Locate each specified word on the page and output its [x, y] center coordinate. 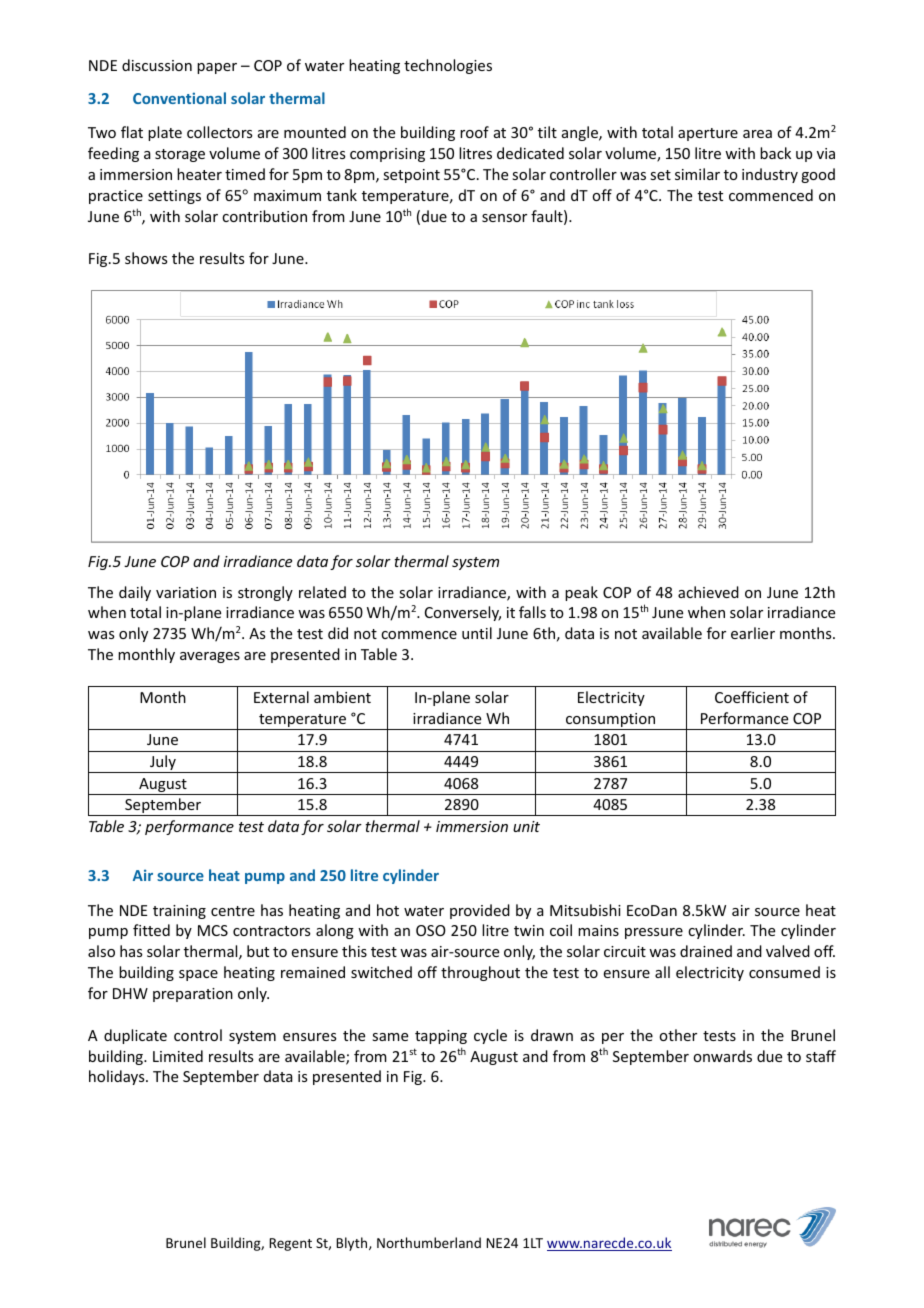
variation [186, 592]
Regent [290, 1244]
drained [706, 951]
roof [474, 132]
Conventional [179, 98]
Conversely [463, 613]
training [179, 912]
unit [526, 826]
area [757, 134]
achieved [708, 592]
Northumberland [429, 1242]
